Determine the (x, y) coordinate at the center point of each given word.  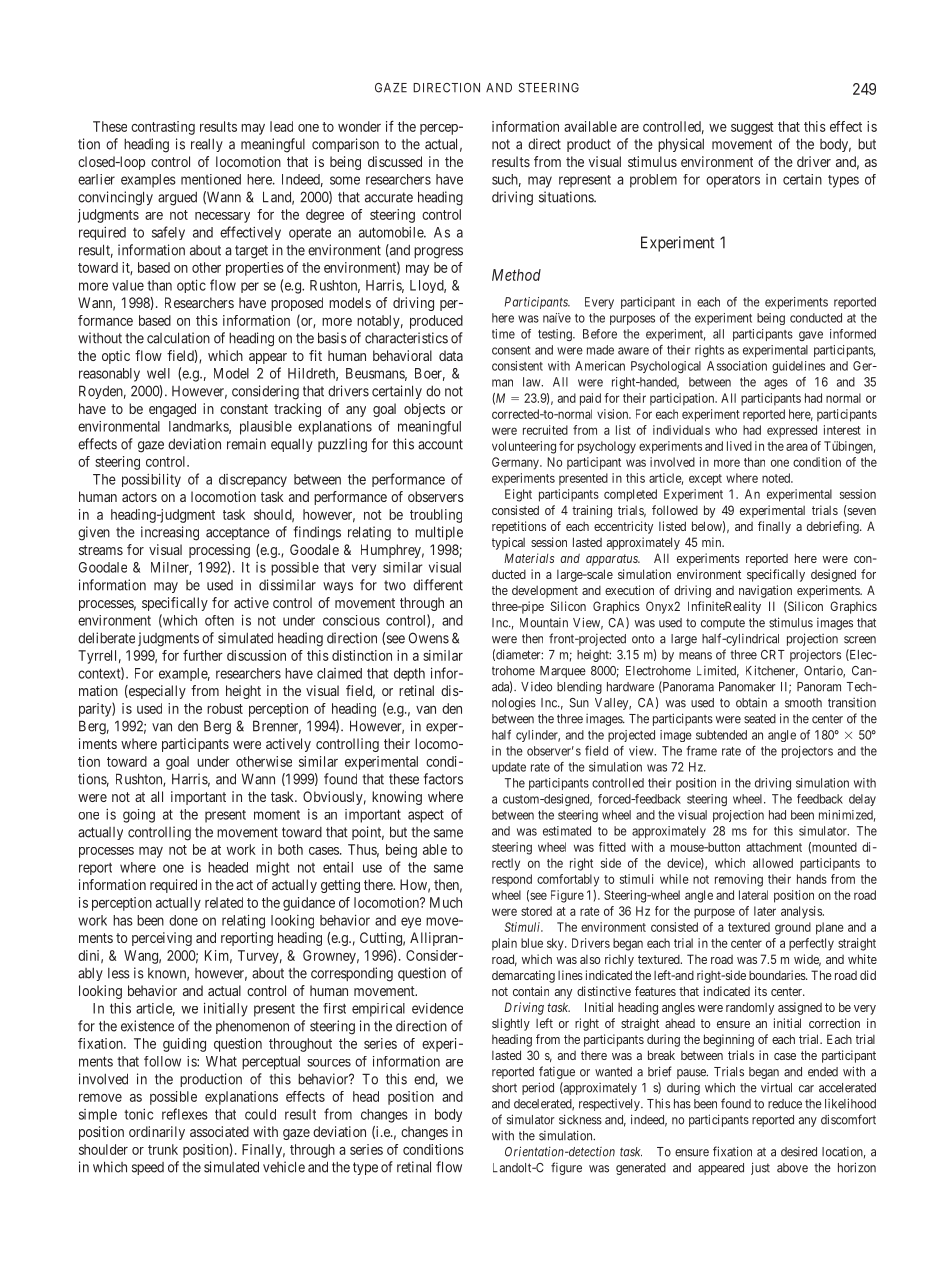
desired (799, 1152)
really (207, 145)
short (504, 1088)
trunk (163, 1149)
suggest (752, 128)
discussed (395, 161)
